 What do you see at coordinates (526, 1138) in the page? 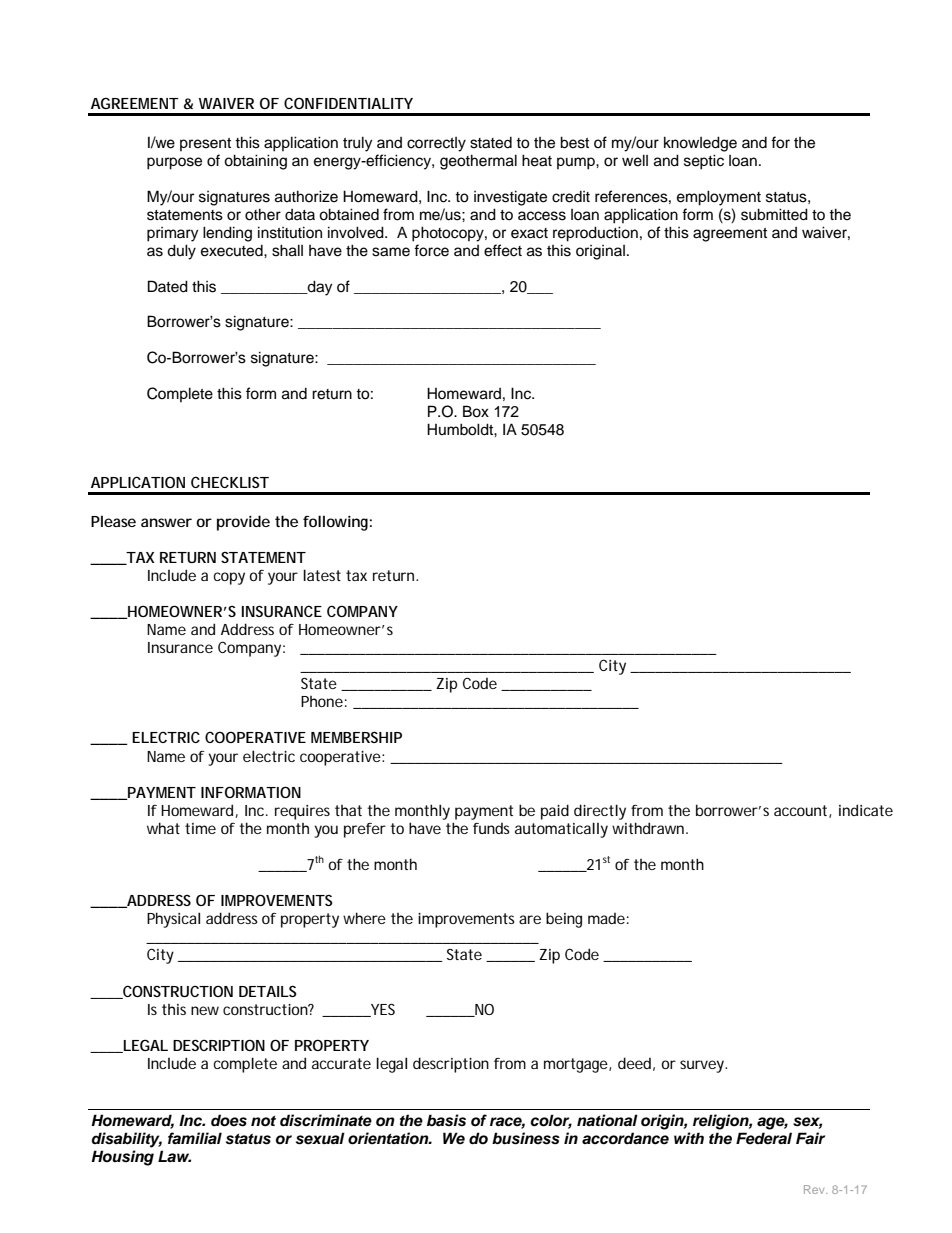
I see `business` at bounding box center [526, 1138].
